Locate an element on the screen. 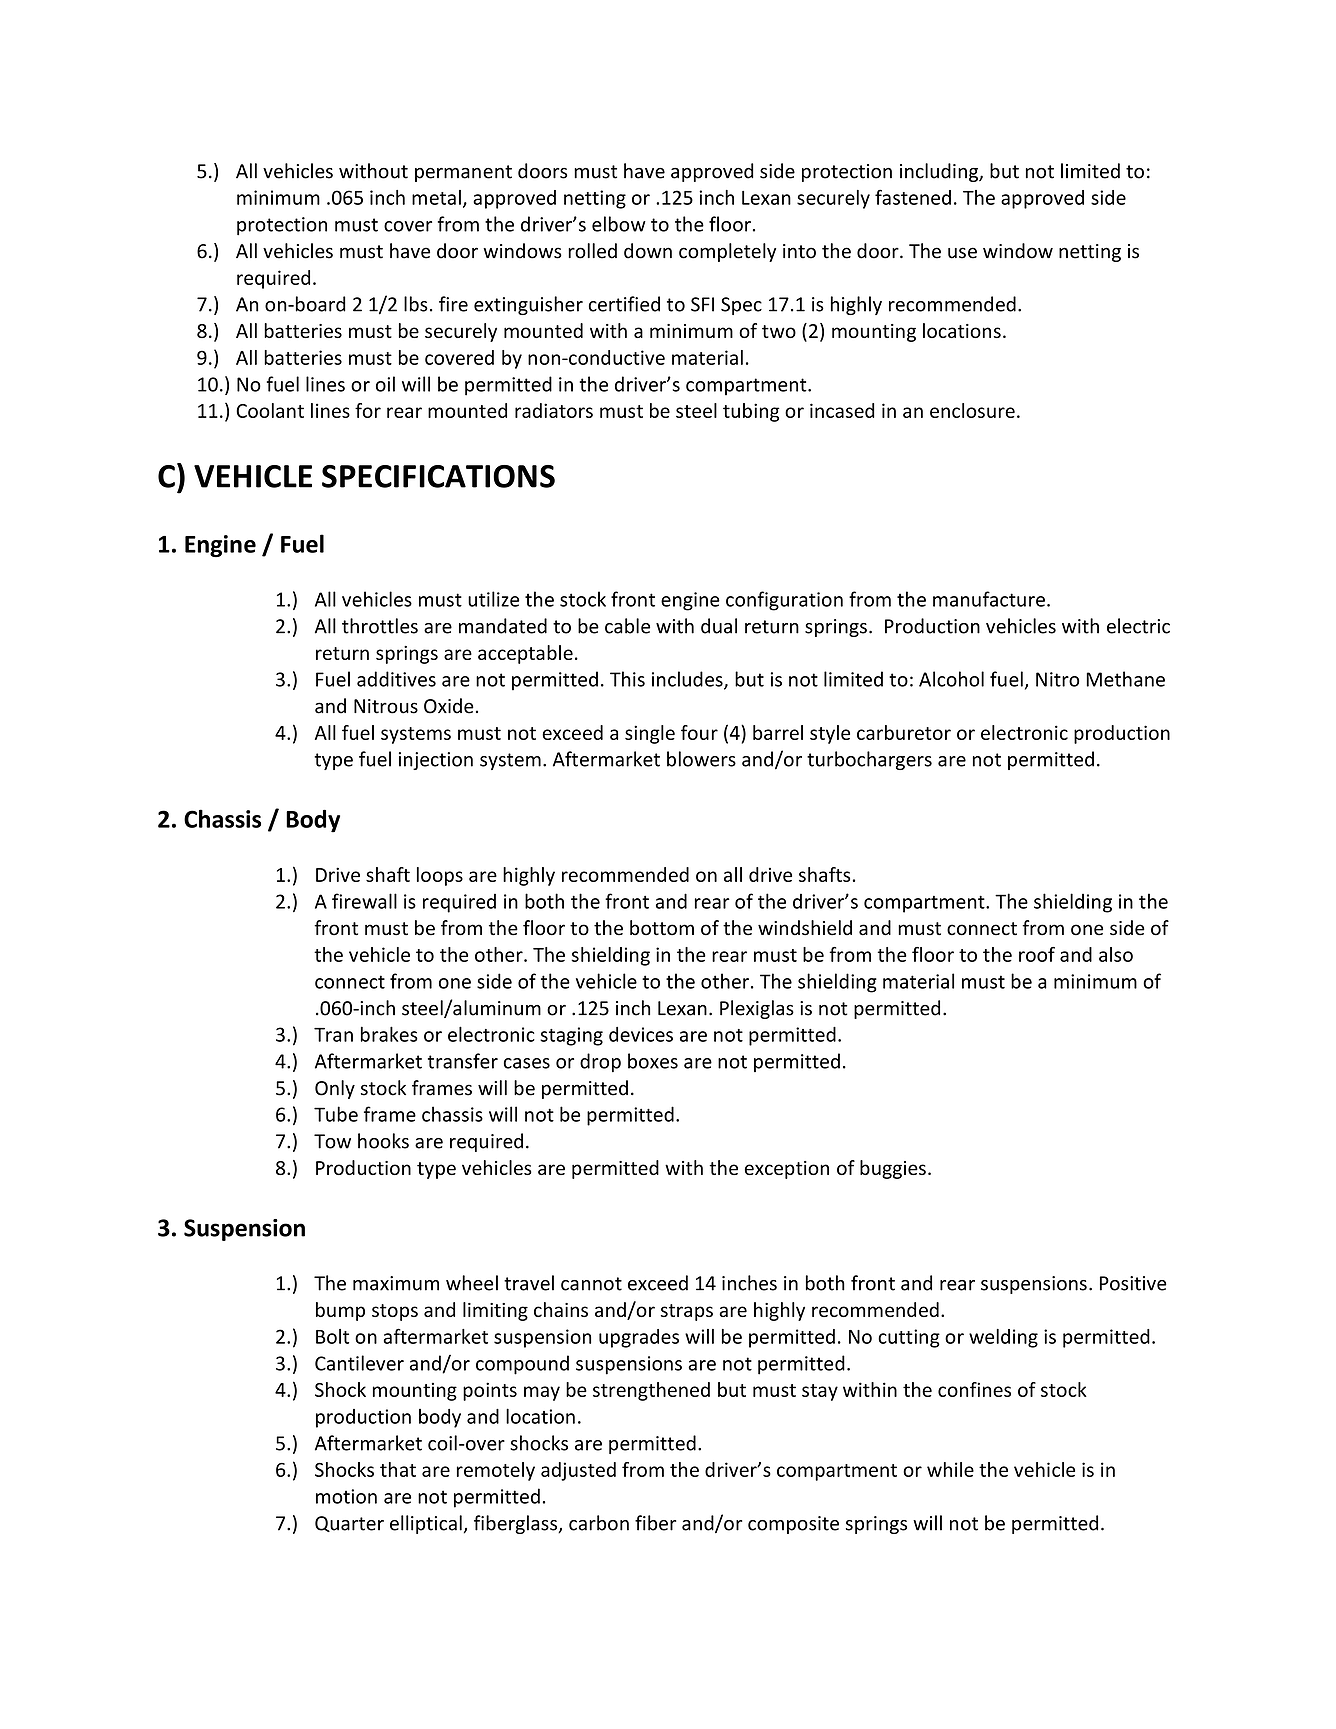  metal is located at coordinates (436, 197).
